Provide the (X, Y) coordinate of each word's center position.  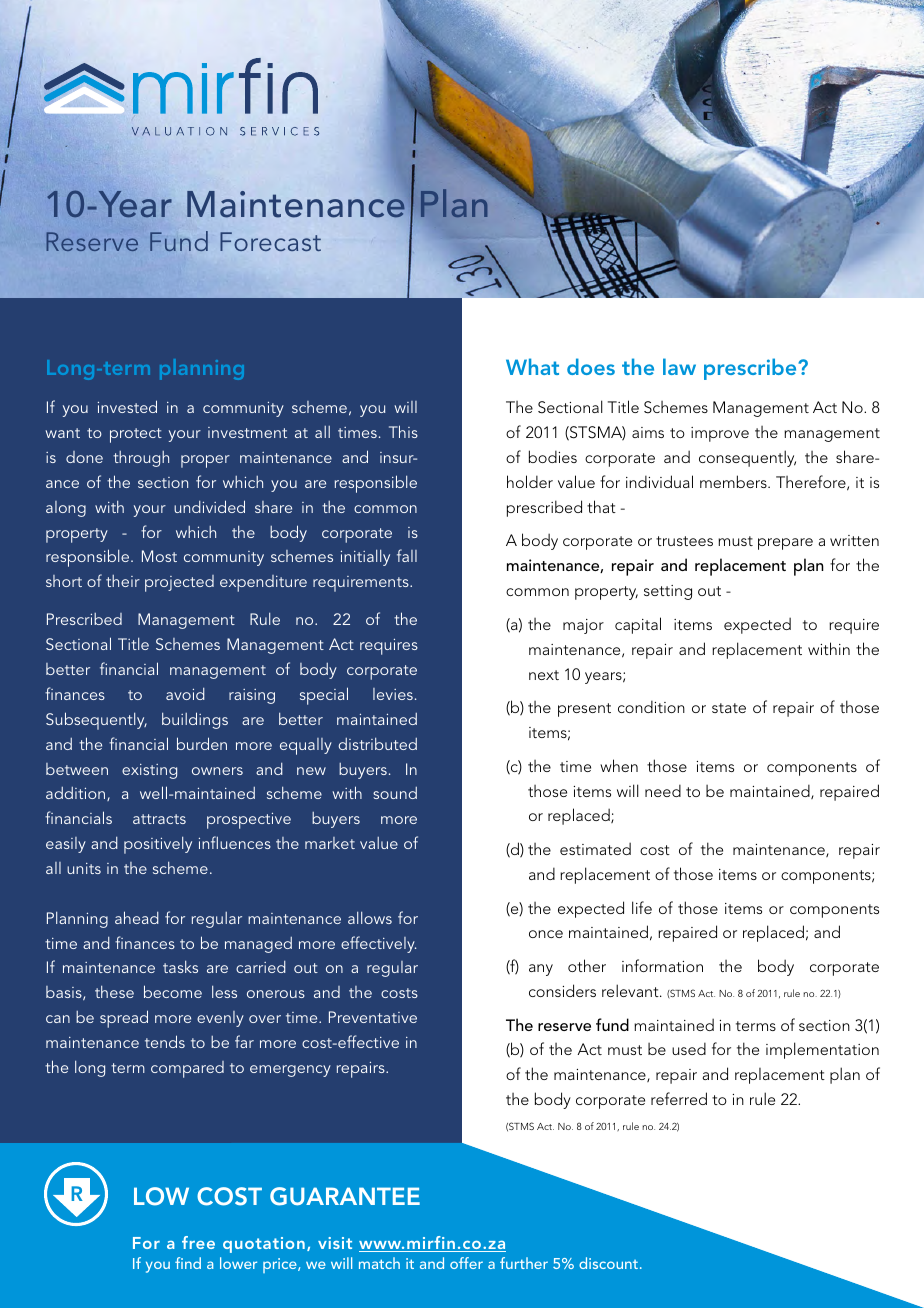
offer (466, 1263)
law (679, 366)
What (532, 366)
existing (149, 771)
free (198, 1242)
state (729, 708)
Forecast (270, 241)
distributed (377, 743)
